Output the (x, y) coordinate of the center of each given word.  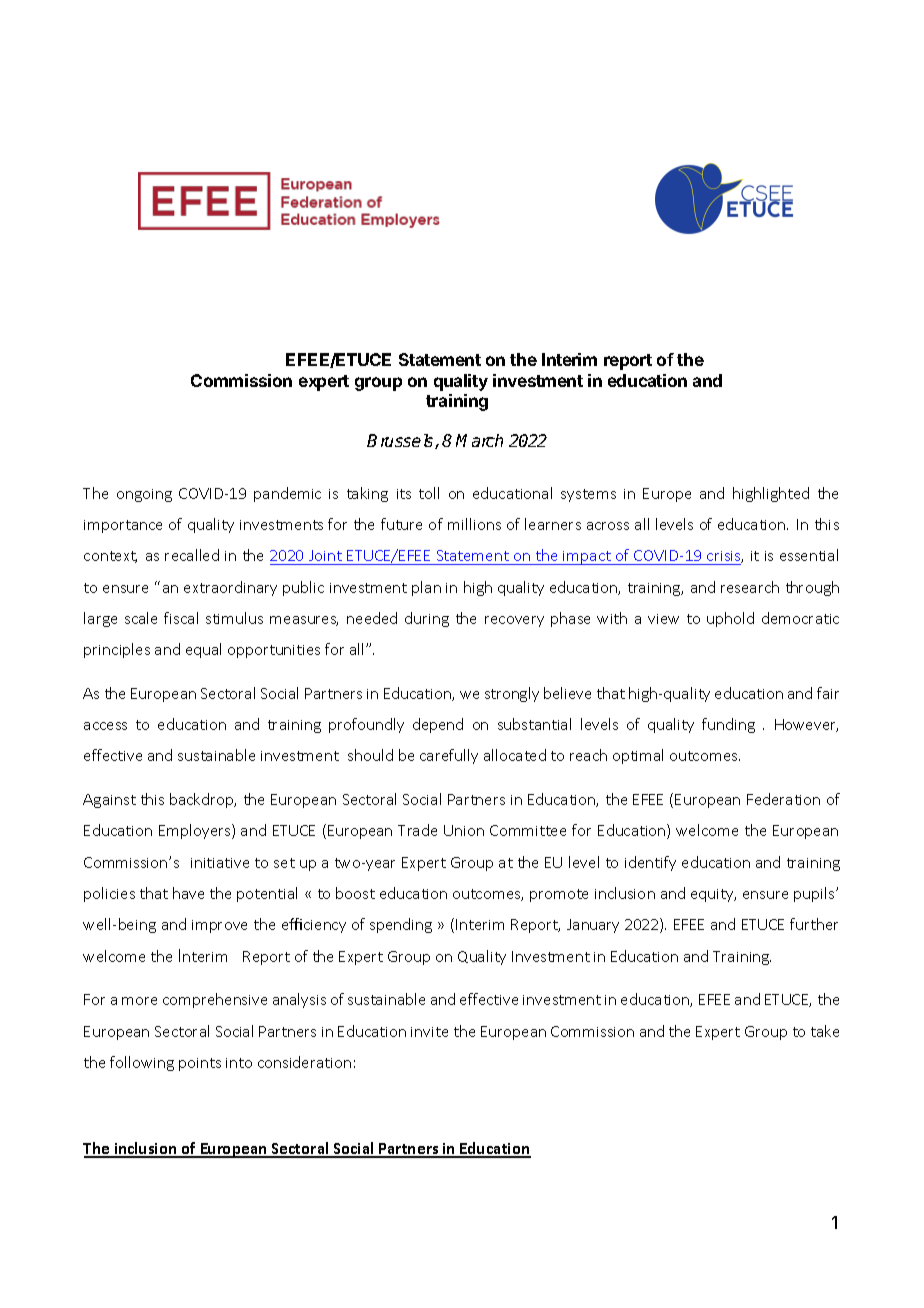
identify (650, 863)
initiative (220, 863)
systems (588, 495)
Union (464, 830)
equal (203, 650)
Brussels (401, 441)
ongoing (144, 495)
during (427, 619)
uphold (730, 619)
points (200, 1064)
